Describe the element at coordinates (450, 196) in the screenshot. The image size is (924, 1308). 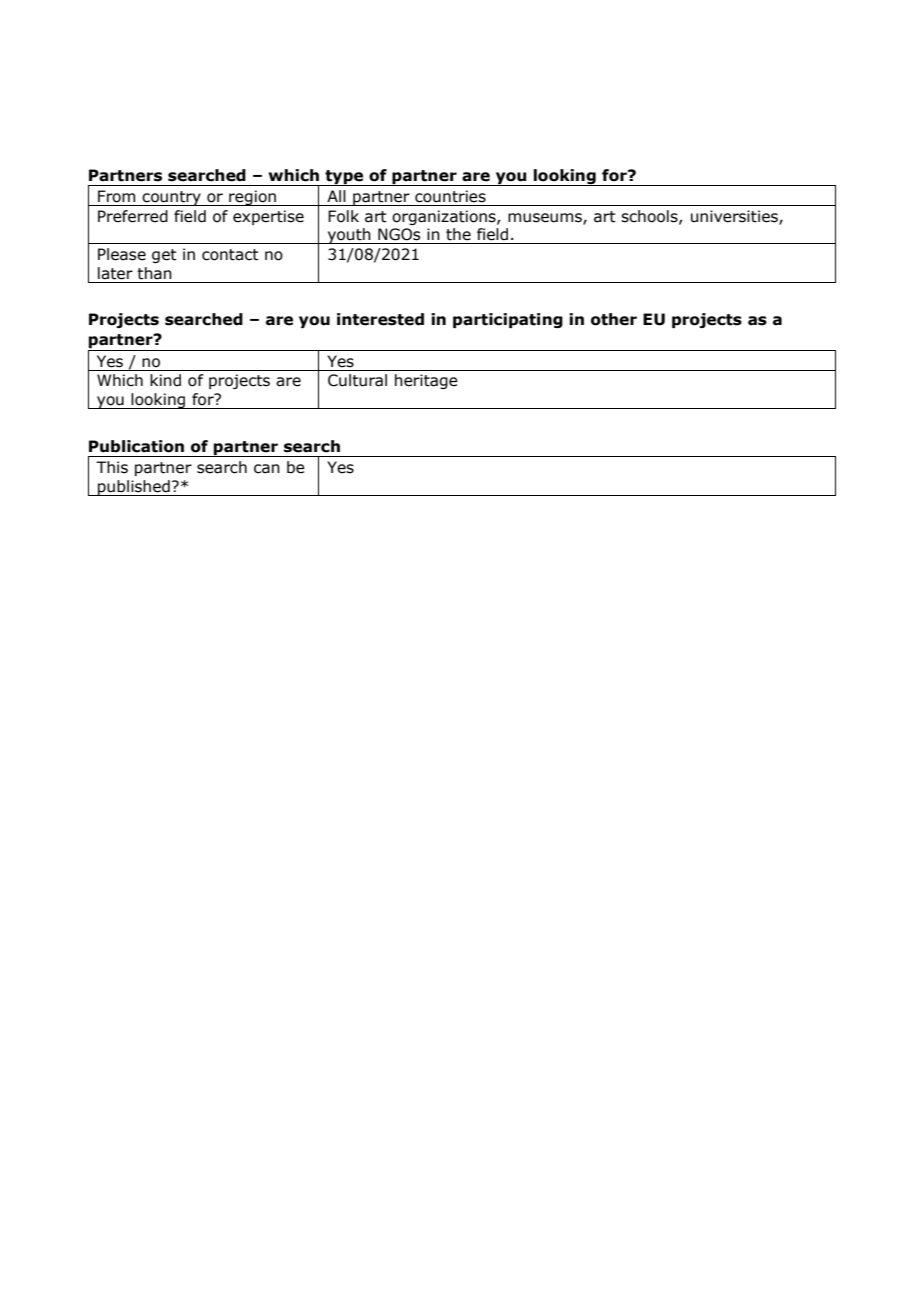
I see `countries` at that location.
